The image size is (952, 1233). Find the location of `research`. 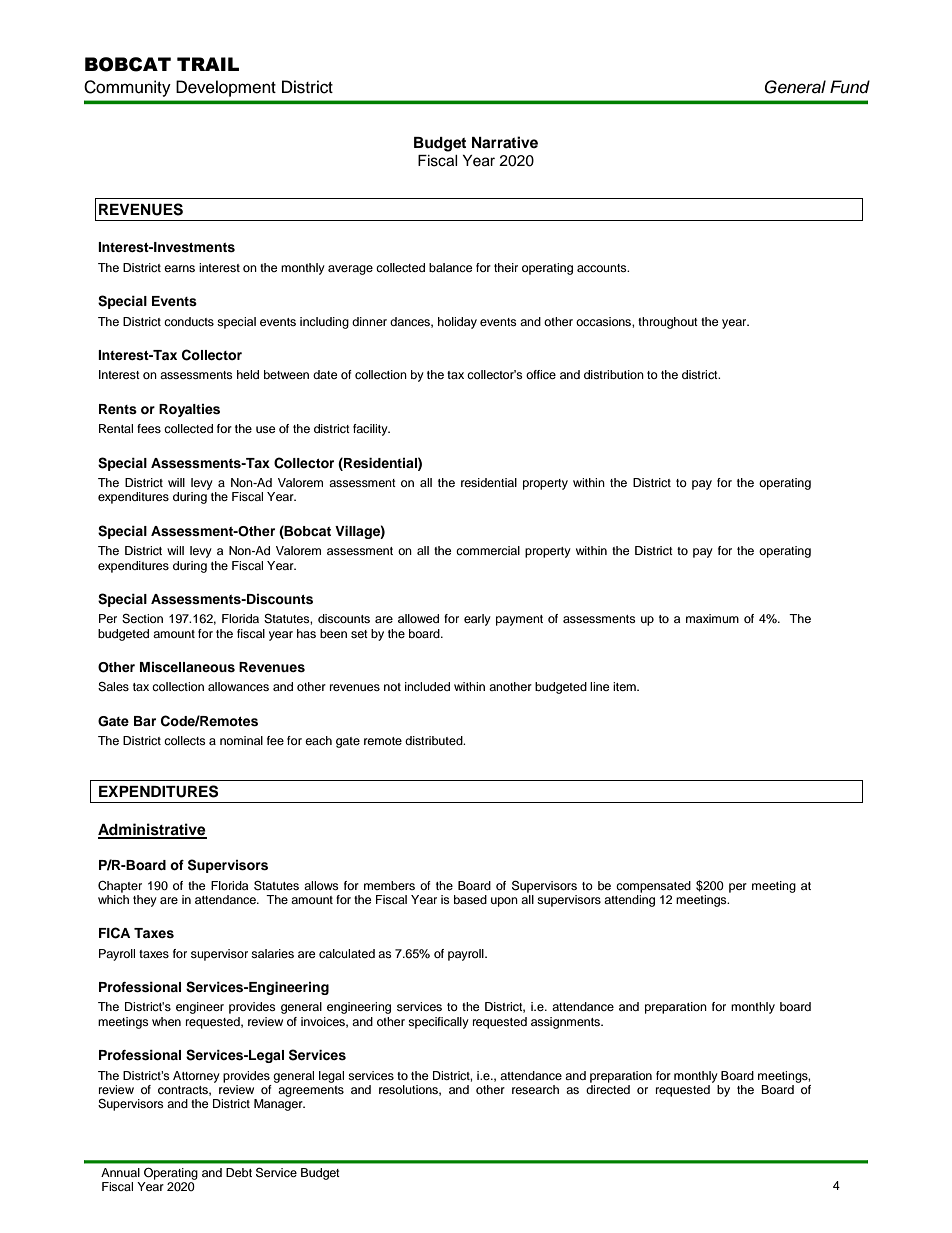

research is located at coordinates (535, 1089).
